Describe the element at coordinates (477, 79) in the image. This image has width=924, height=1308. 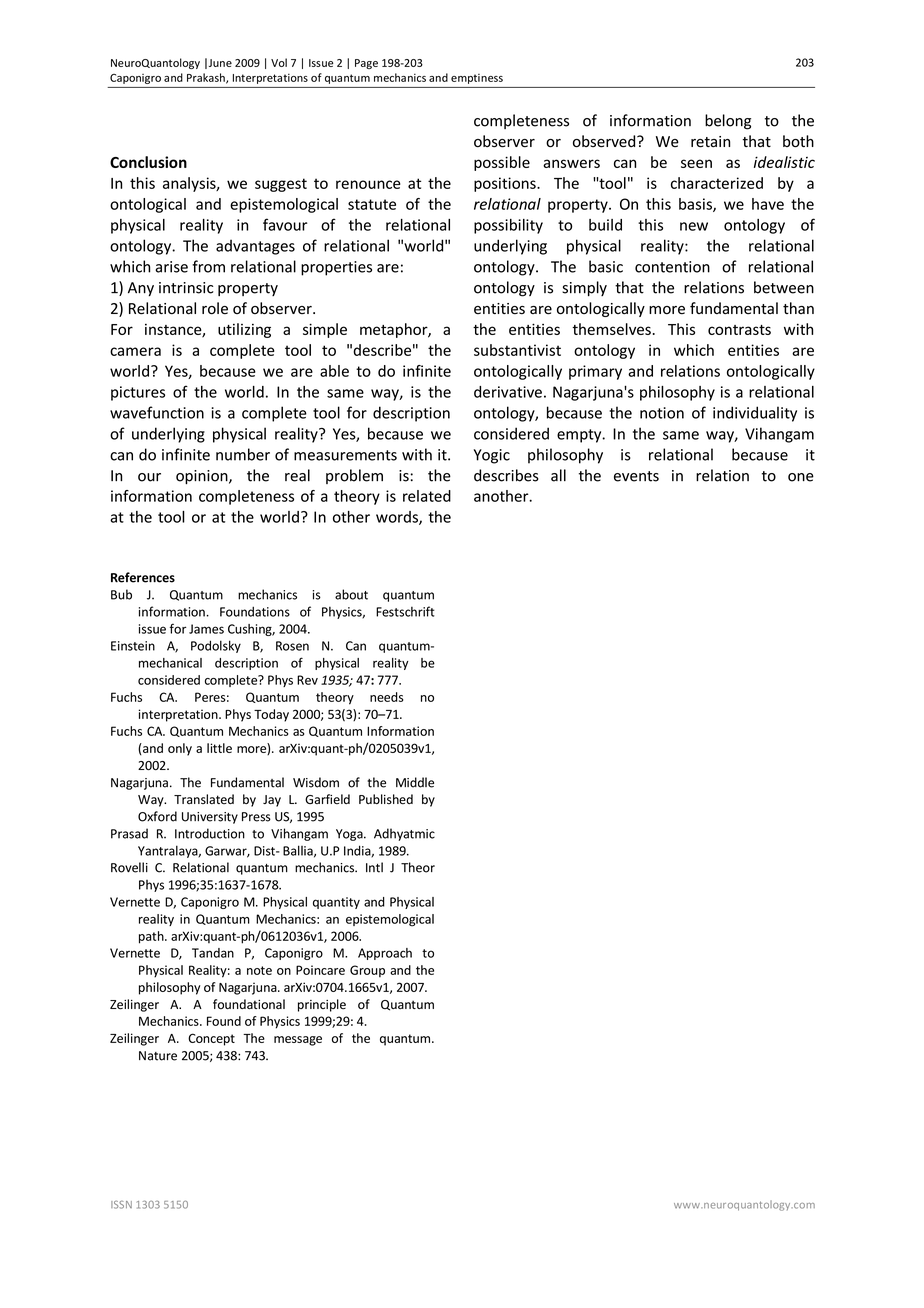
I see `emptiness` at that location.
